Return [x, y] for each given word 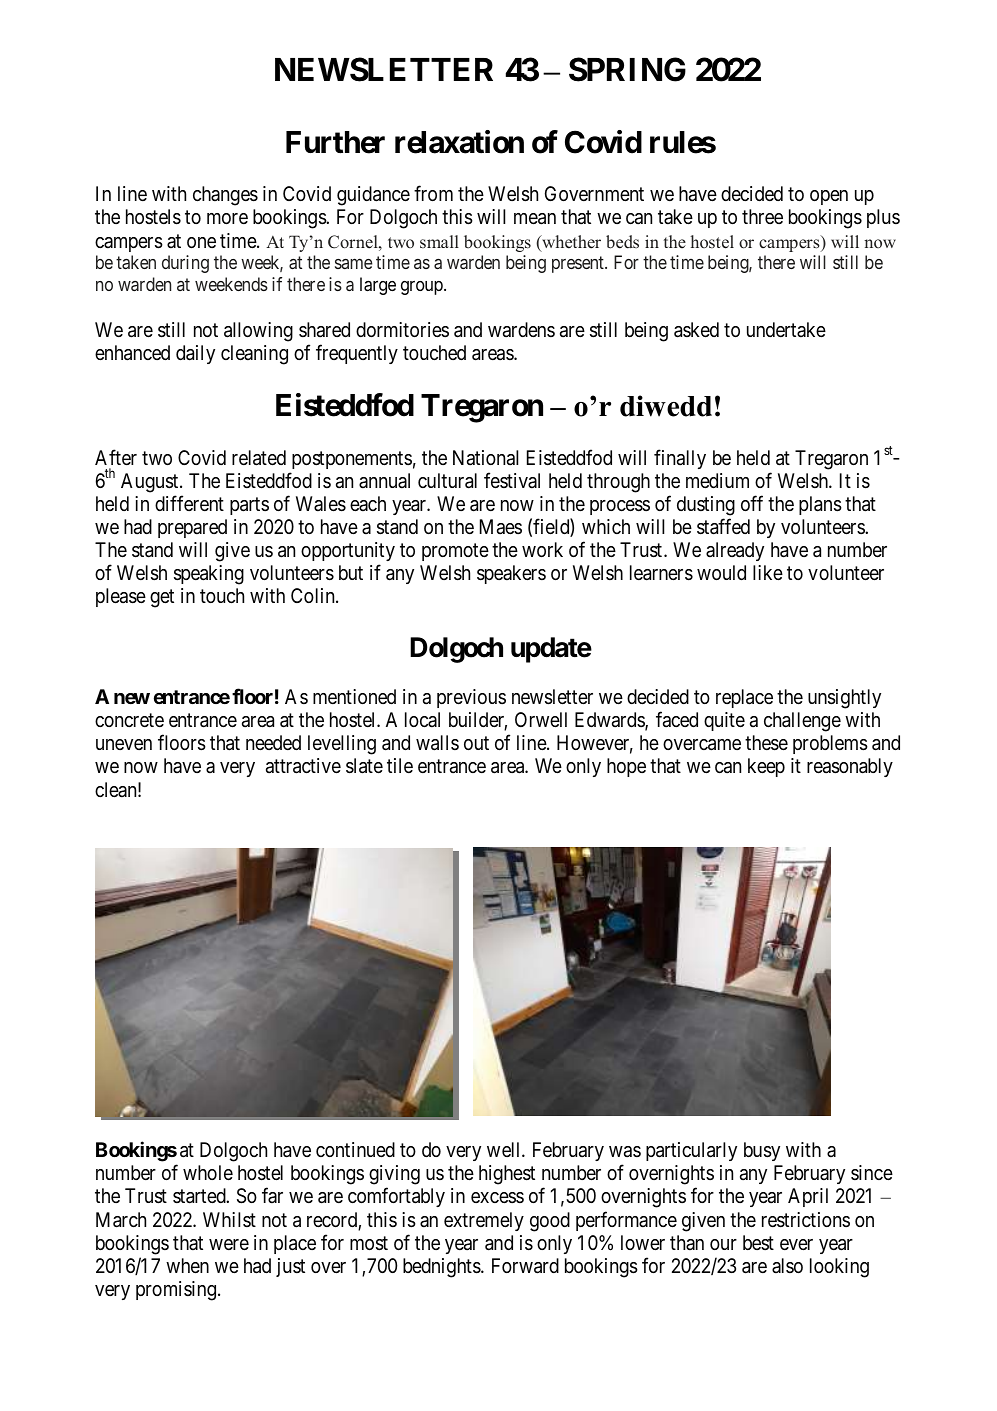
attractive [303, 766]
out [476, 743]
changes [225, 196]
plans [820, 505]
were [229, 1245]
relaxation [459, 142]
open [829, 197]
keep [766, 767]
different [189, 503]
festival [512, 480]
